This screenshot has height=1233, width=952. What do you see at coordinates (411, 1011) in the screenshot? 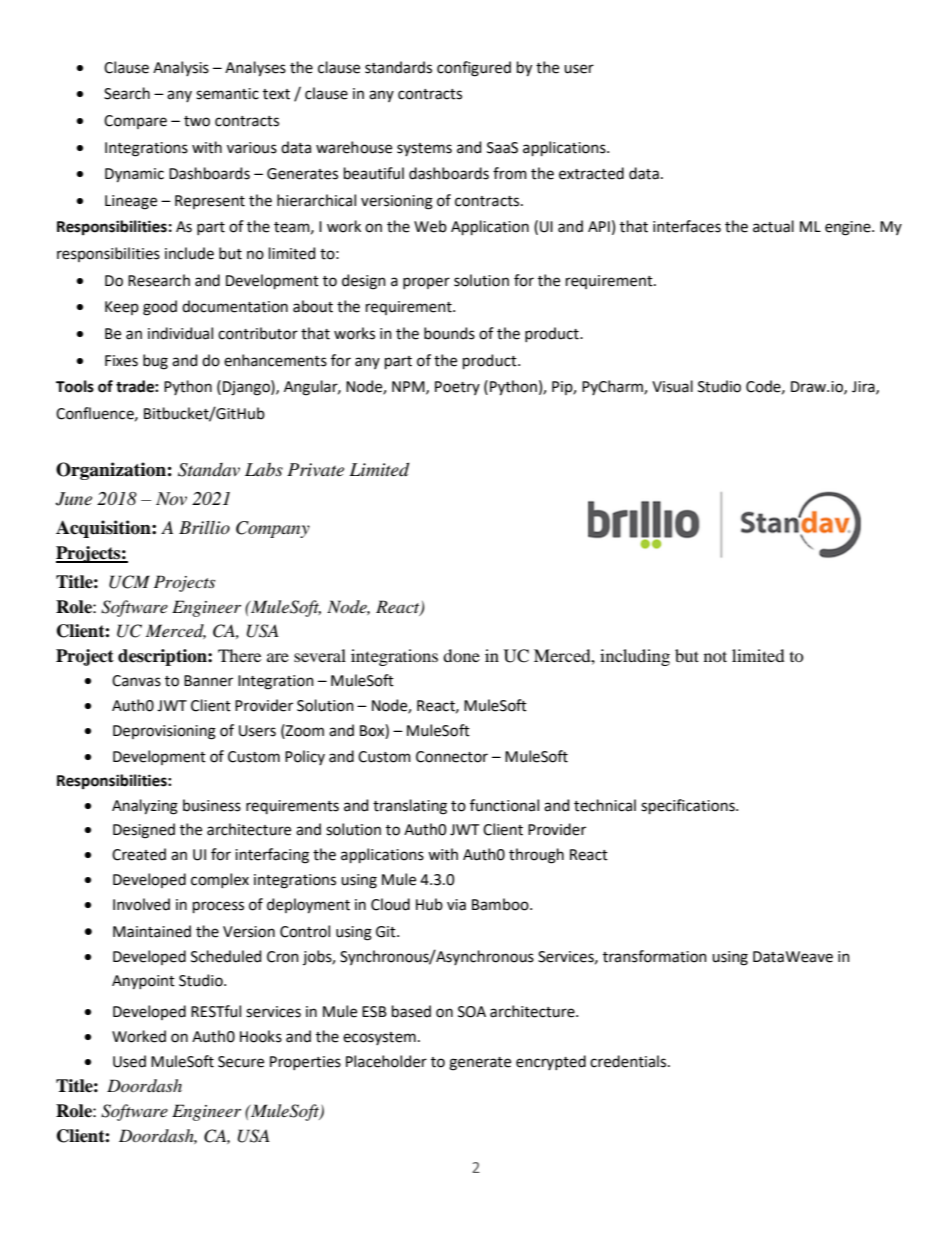
I see `based` at bounding box center [411, 1011].
